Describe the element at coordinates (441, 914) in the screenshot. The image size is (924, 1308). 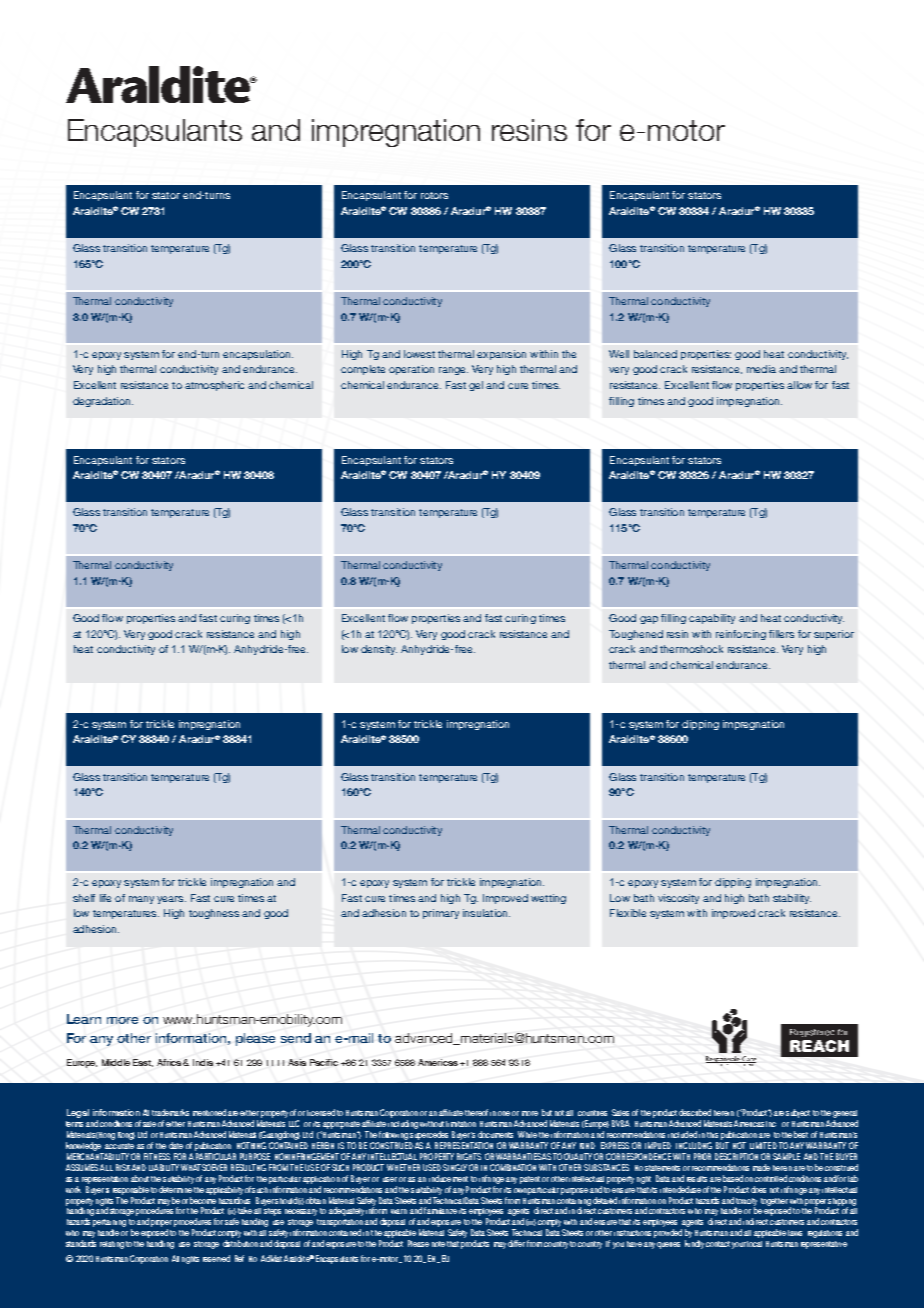
I see `primary` at that location.
